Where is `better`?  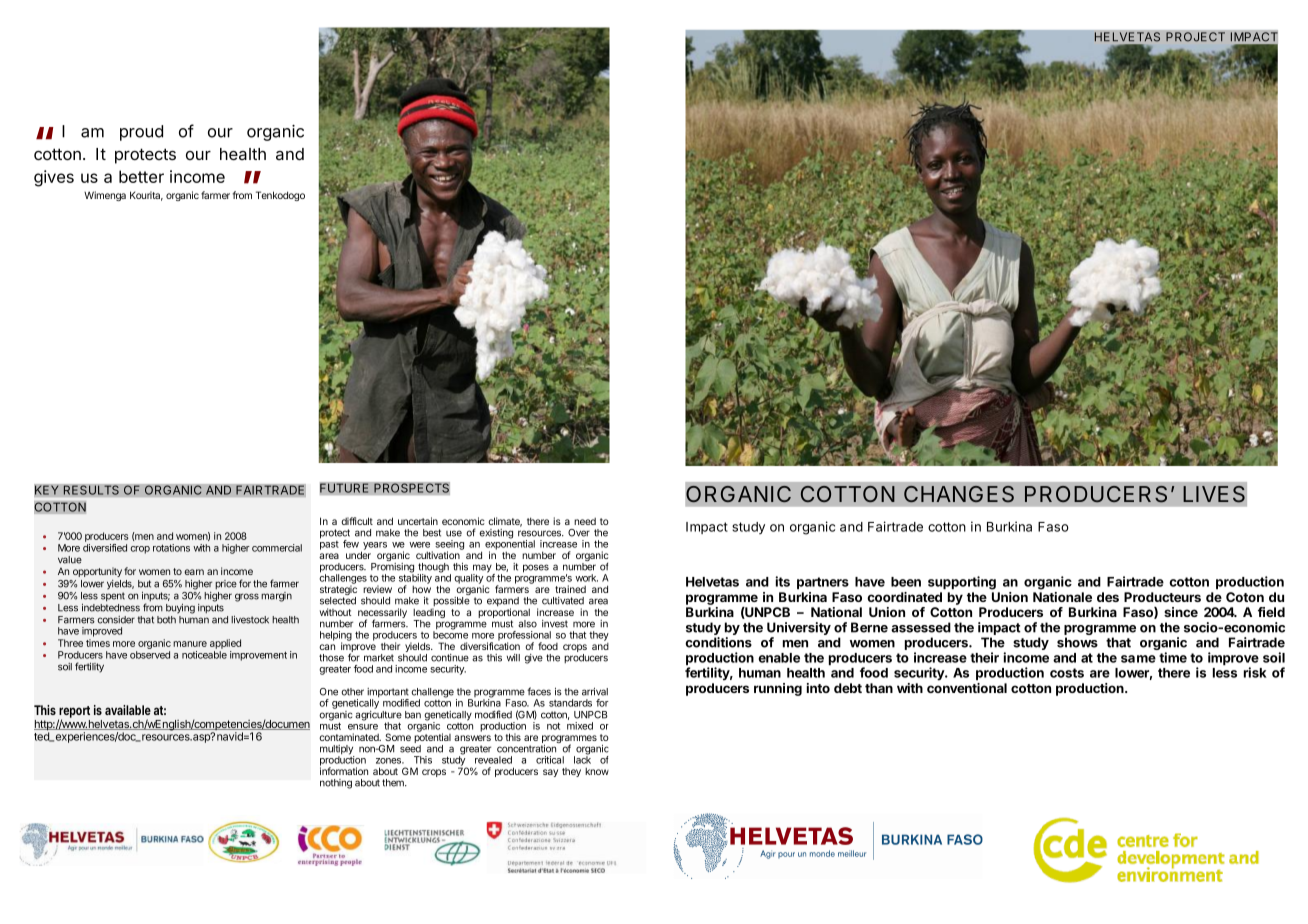 better is located at coordinates (141, 176).
